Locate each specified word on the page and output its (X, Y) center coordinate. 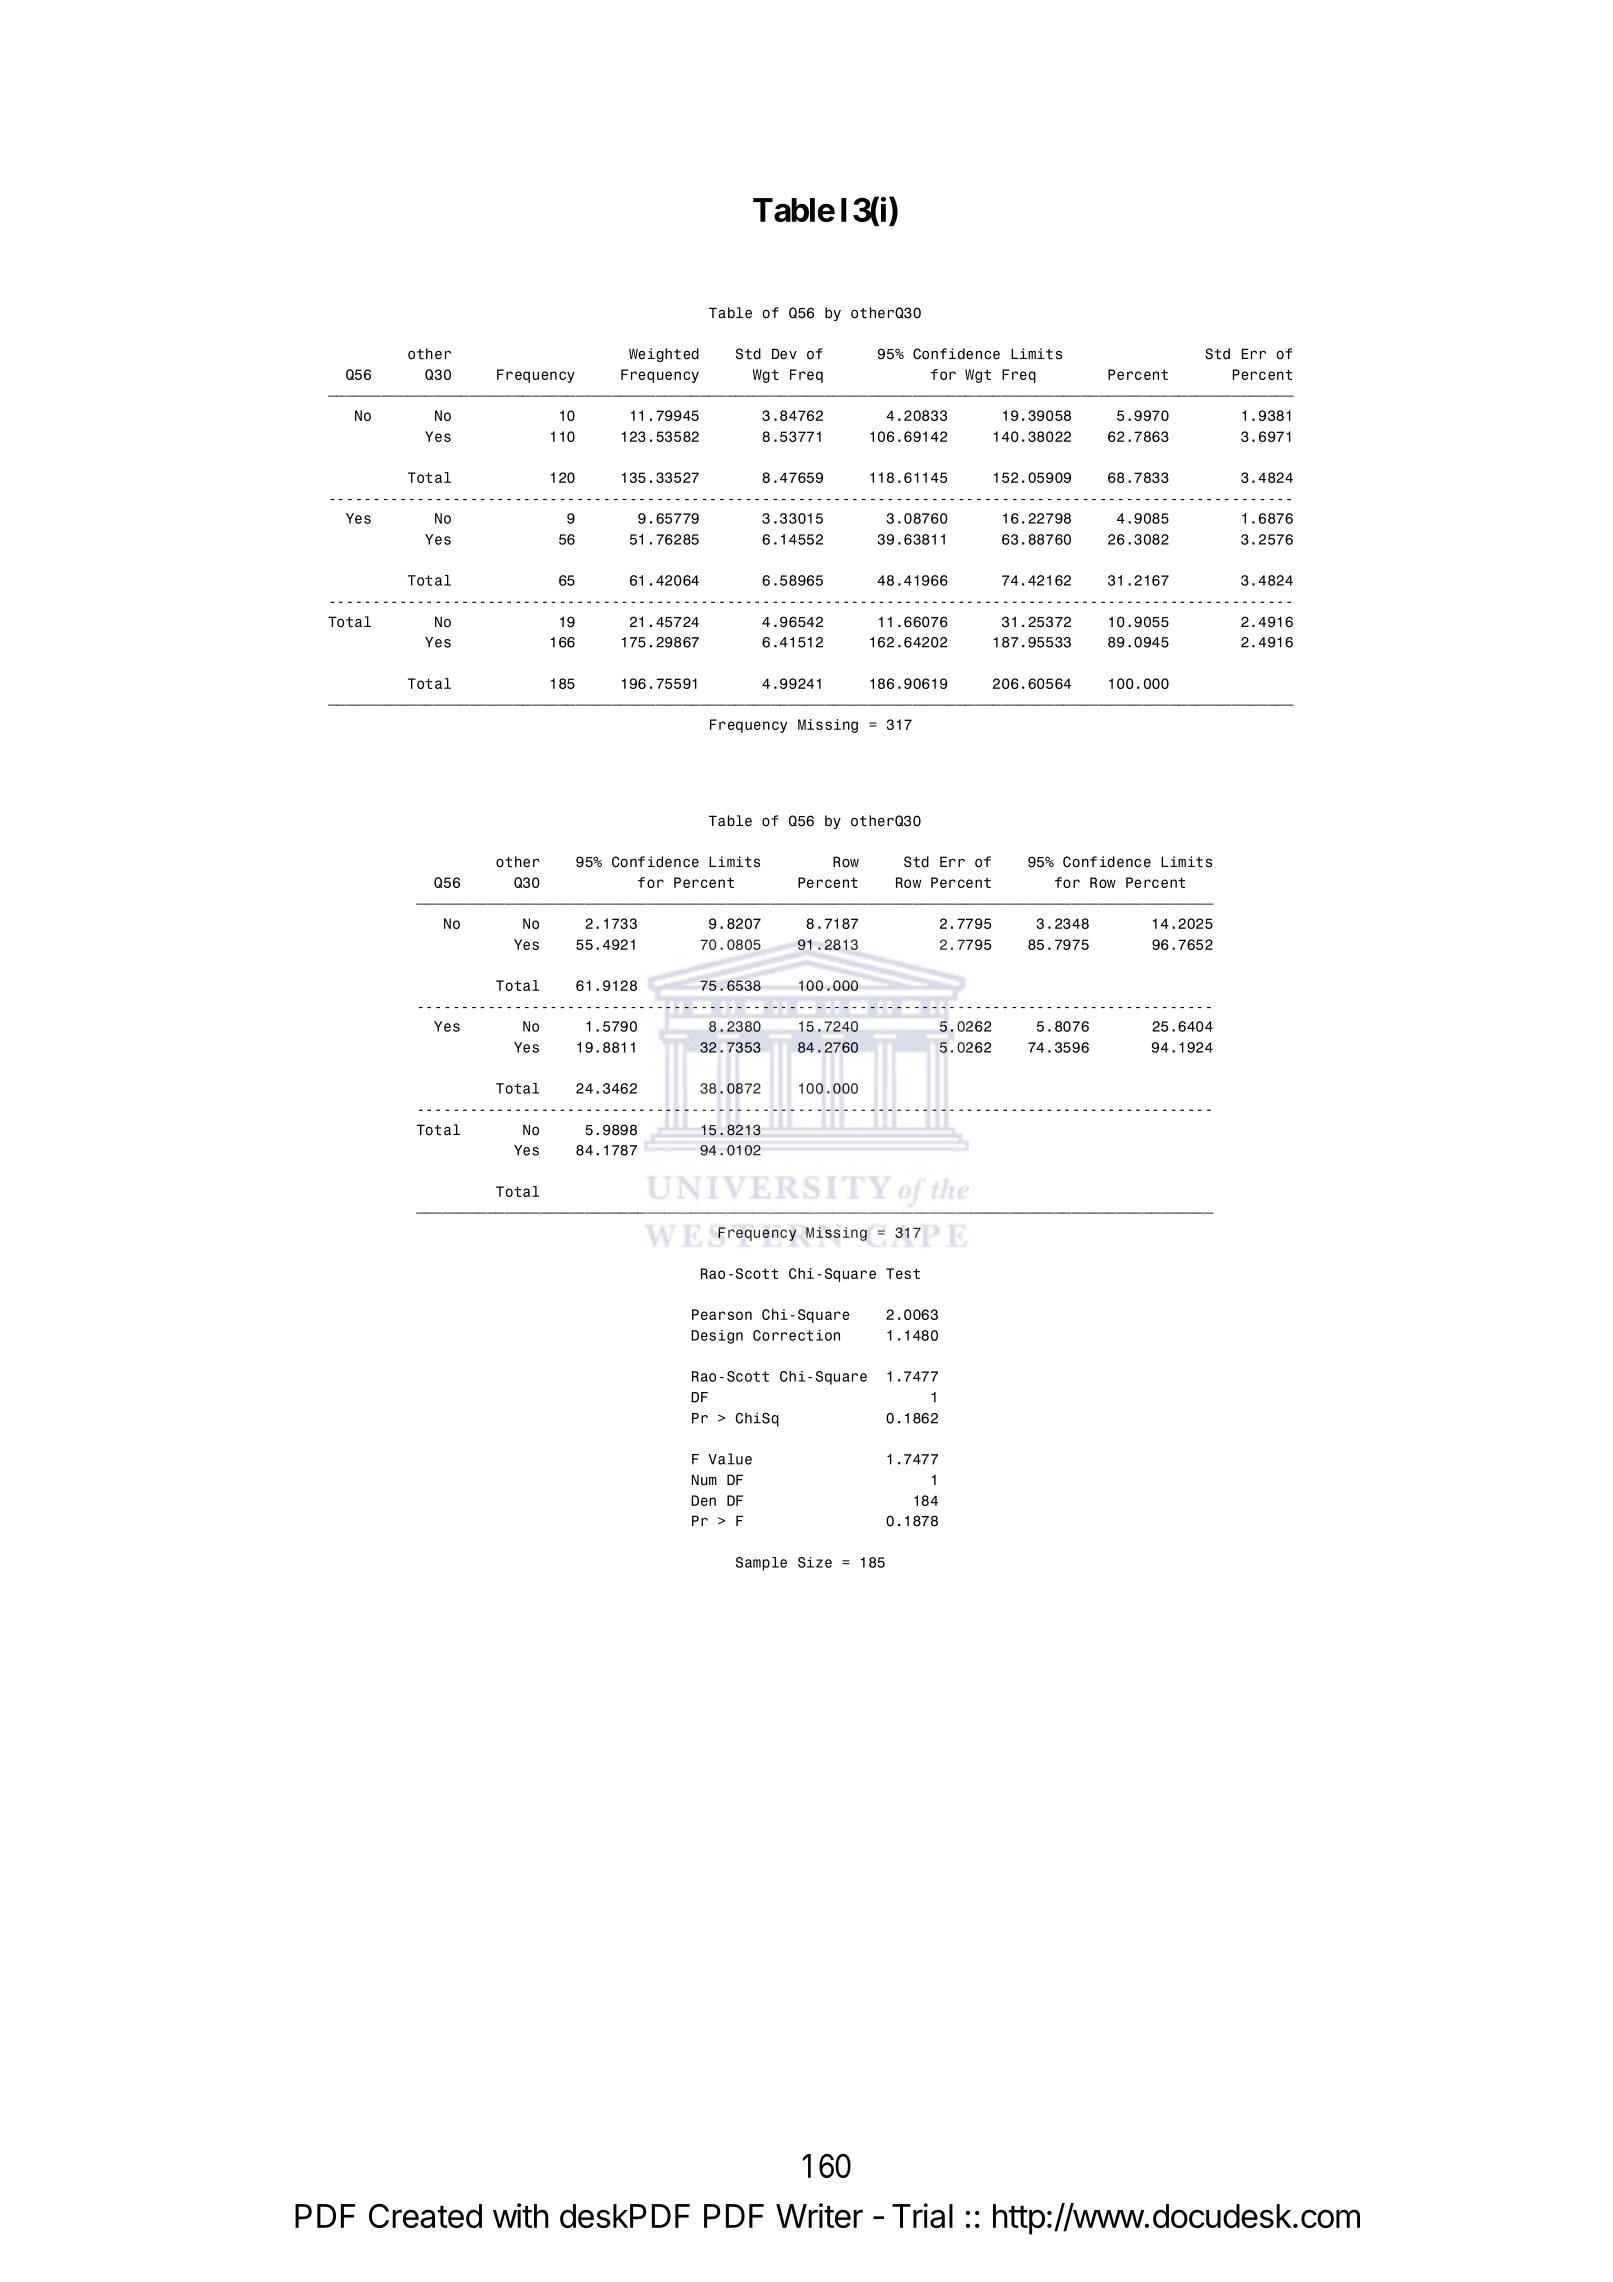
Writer (819, 2215)
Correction (796, 1335)
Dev (784, 354)
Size (815, 1562)
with (521, 2215)
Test (903, 1273)
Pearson (722, 1314)
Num (704, 1480)
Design (717, 1337)
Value (730, 1459)
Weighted (664, 355)
